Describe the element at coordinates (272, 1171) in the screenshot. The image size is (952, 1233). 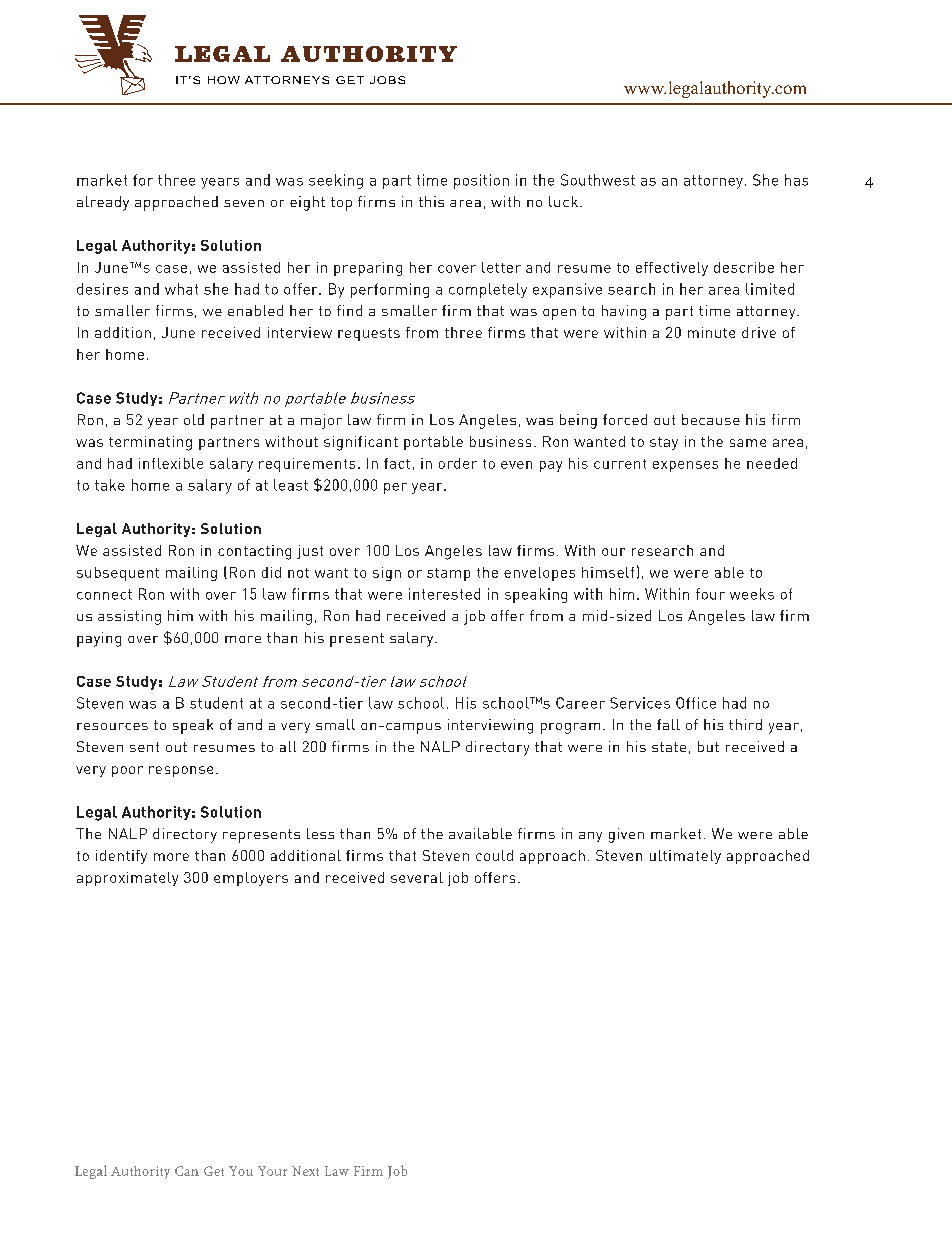
I see `Your` at that location.
